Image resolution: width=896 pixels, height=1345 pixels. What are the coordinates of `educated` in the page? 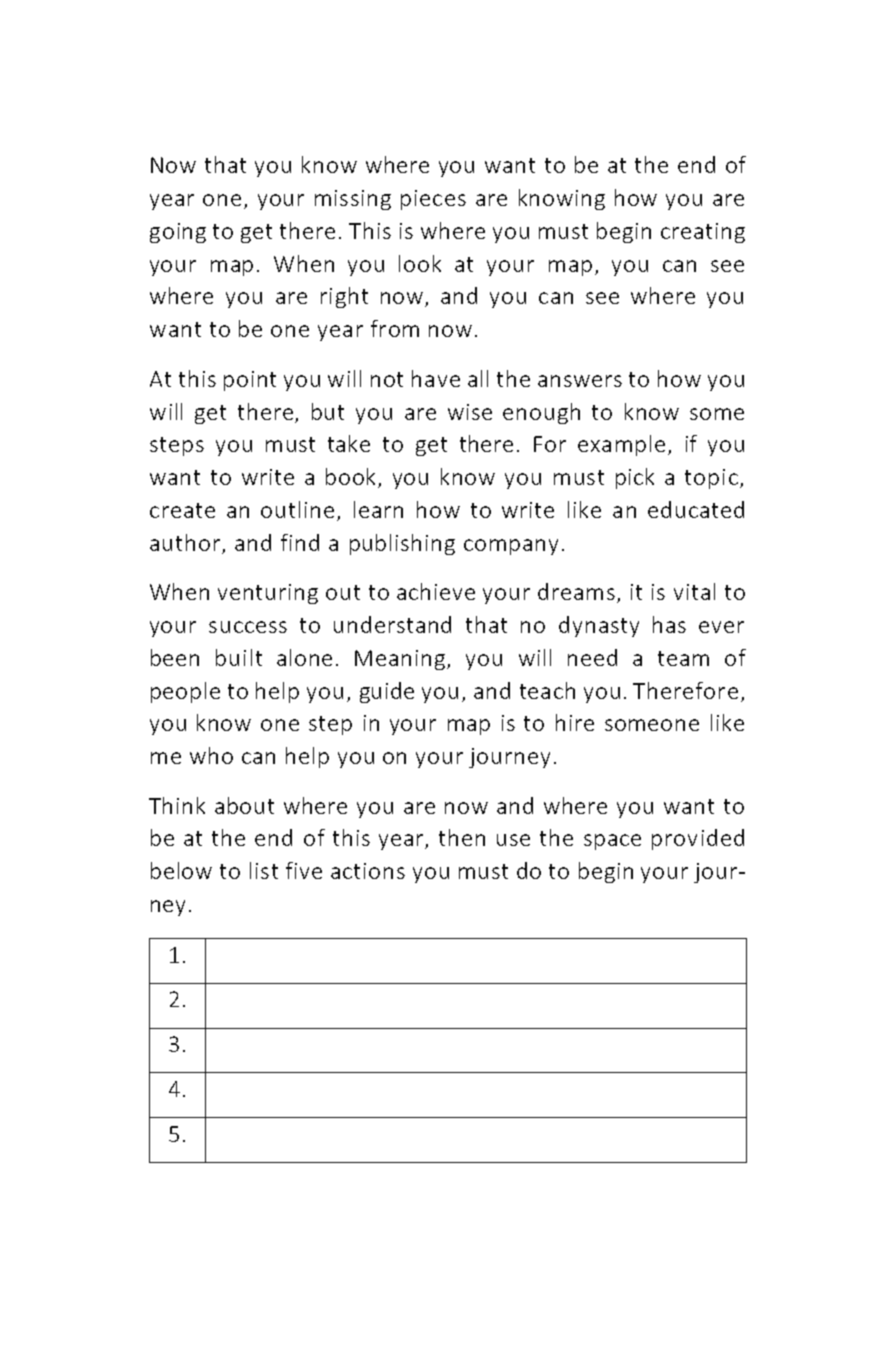 It's located at (696, 509).
